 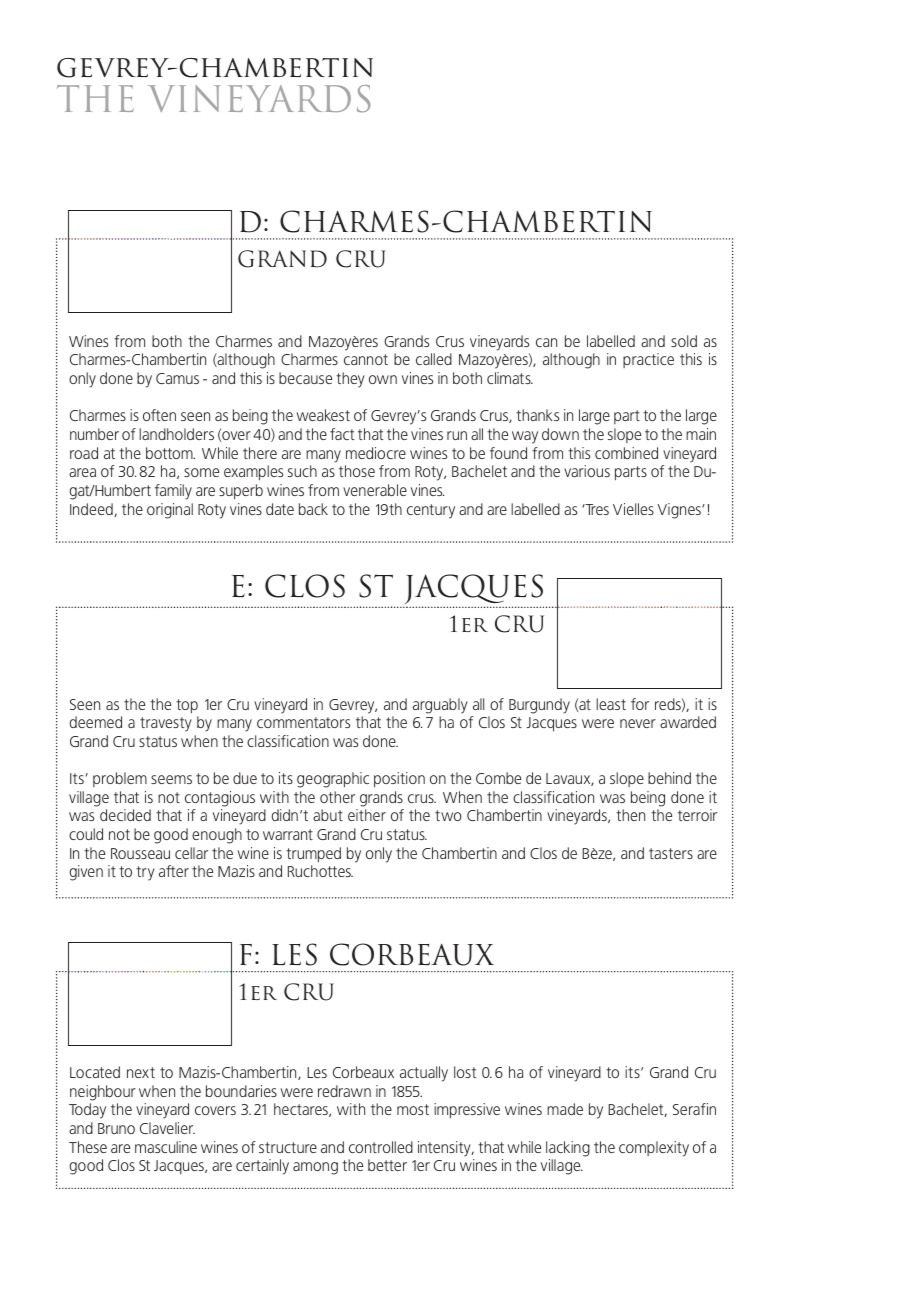 I want to click on Camus, so click(x=177, y=378).
